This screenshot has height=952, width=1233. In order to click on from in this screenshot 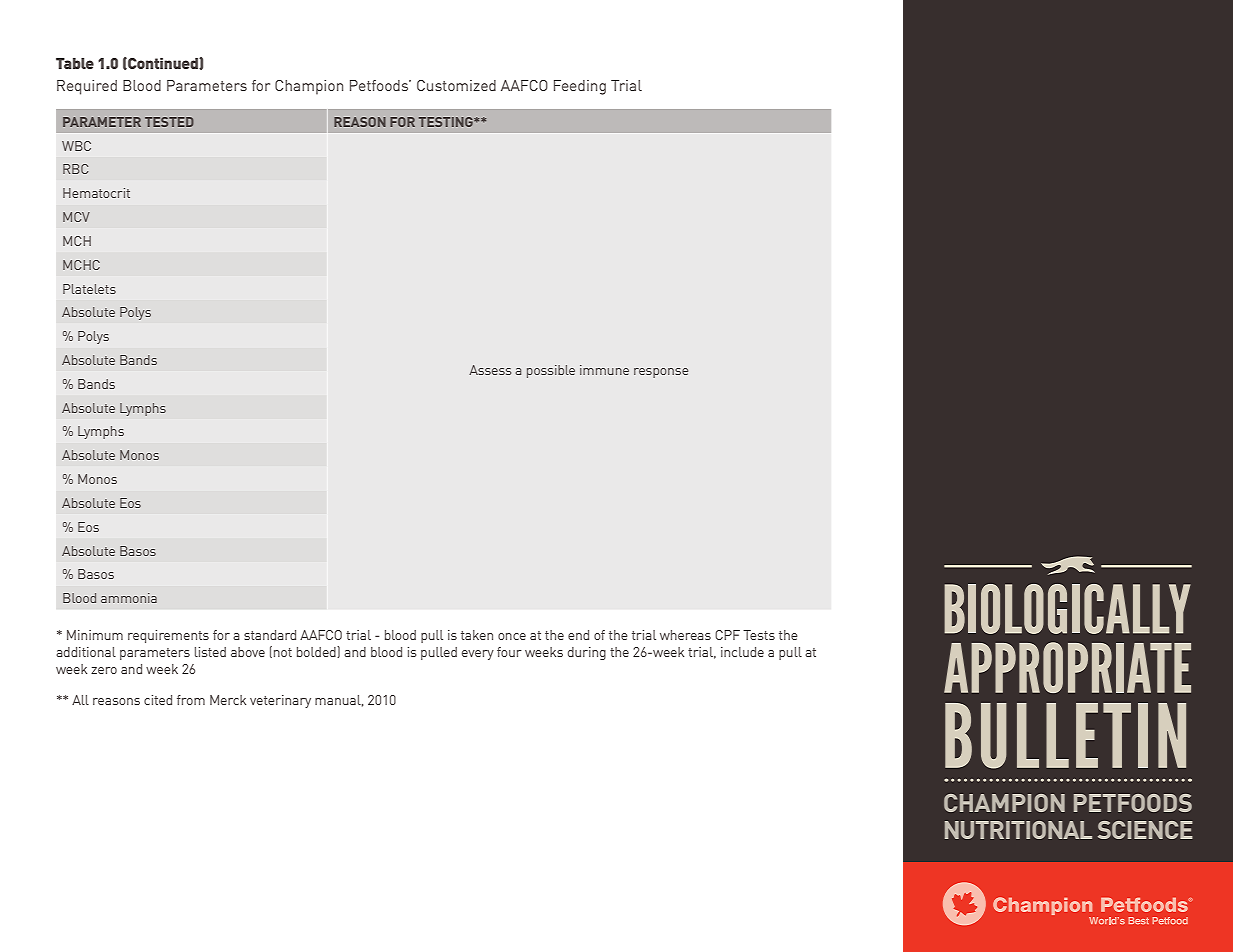, I will do `click(191, 700)`.
